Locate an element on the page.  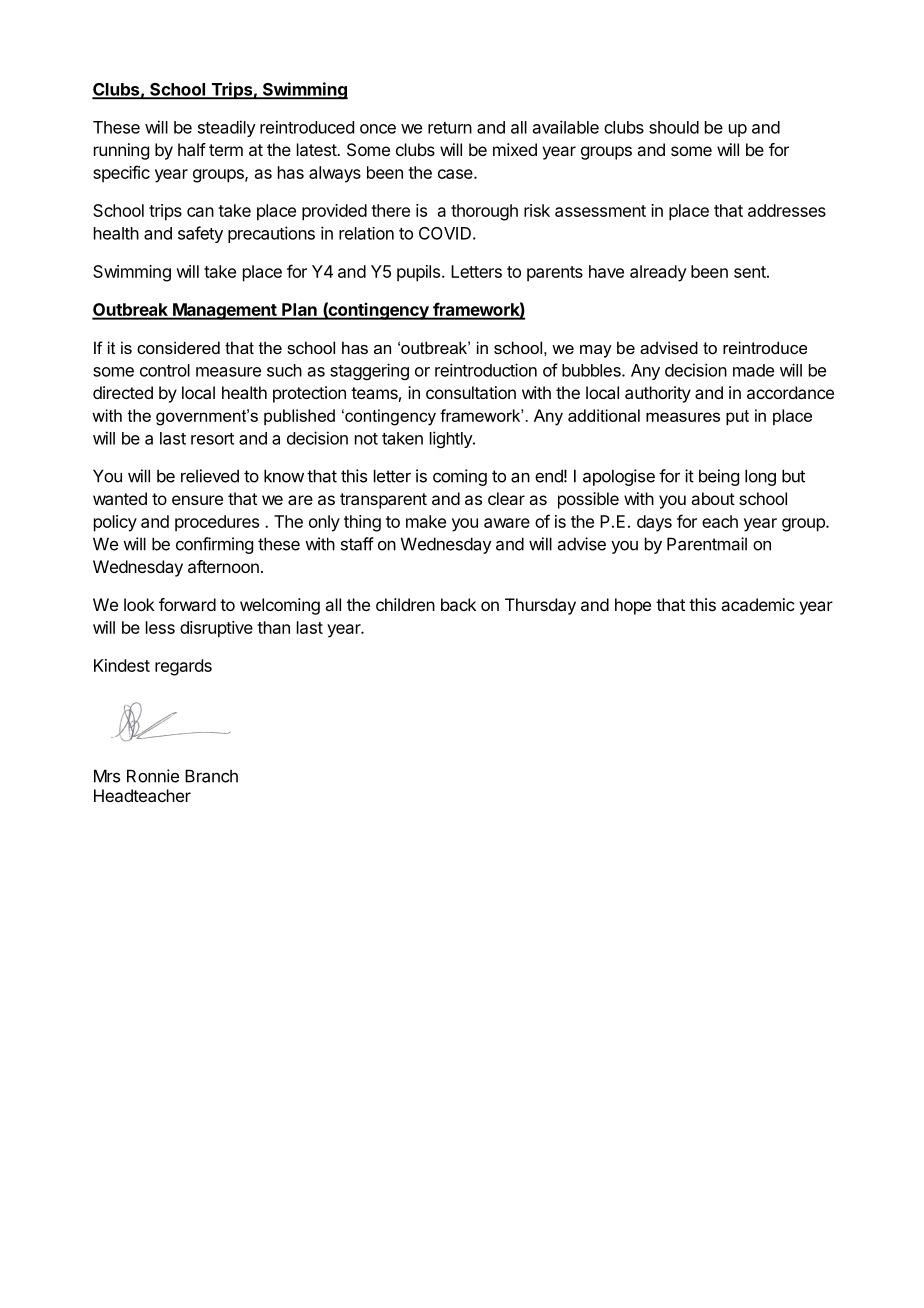
lightly is located at coordinates (452, 439).
